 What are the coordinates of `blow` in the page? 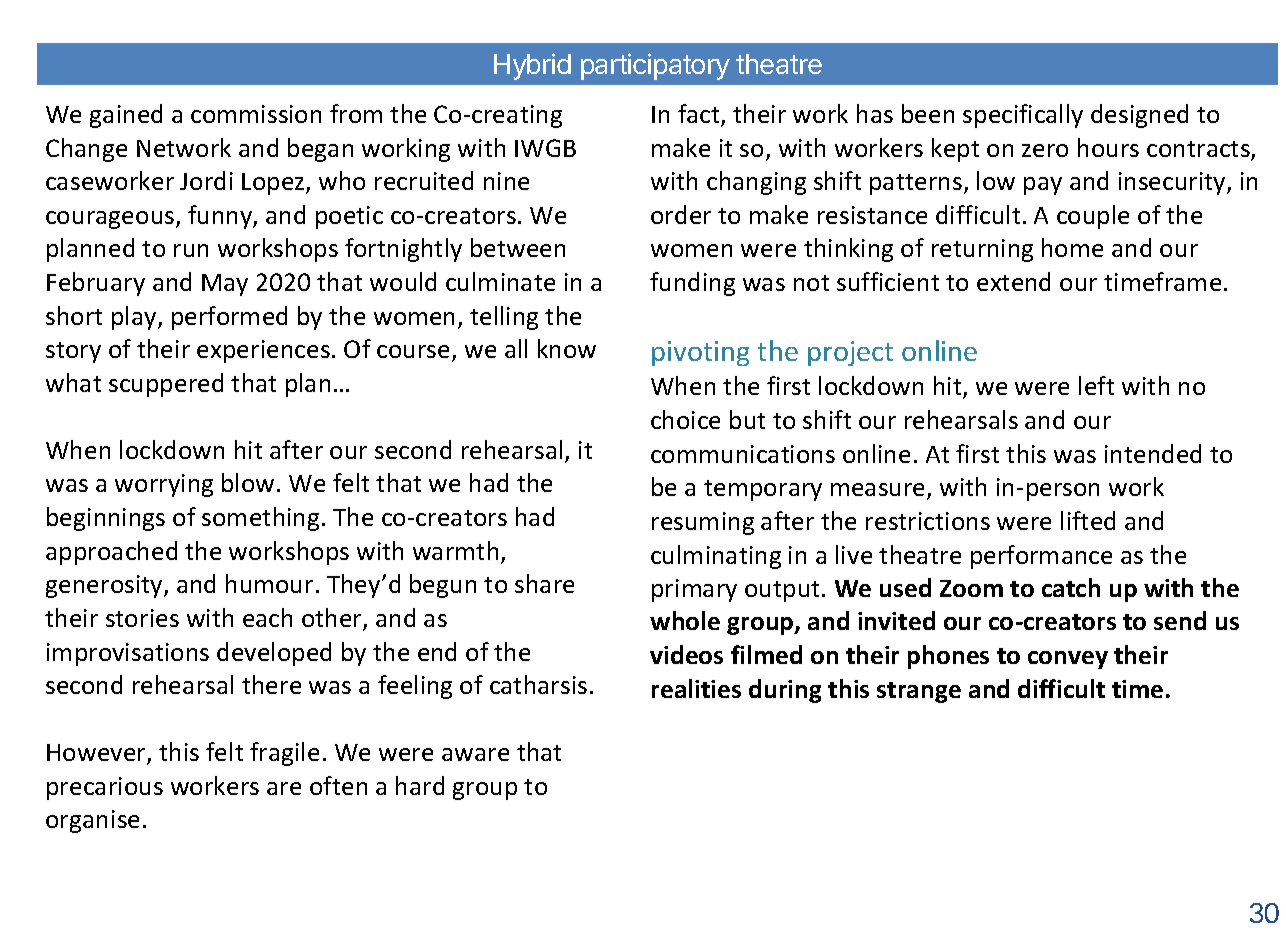 It's located at (248, 482).
